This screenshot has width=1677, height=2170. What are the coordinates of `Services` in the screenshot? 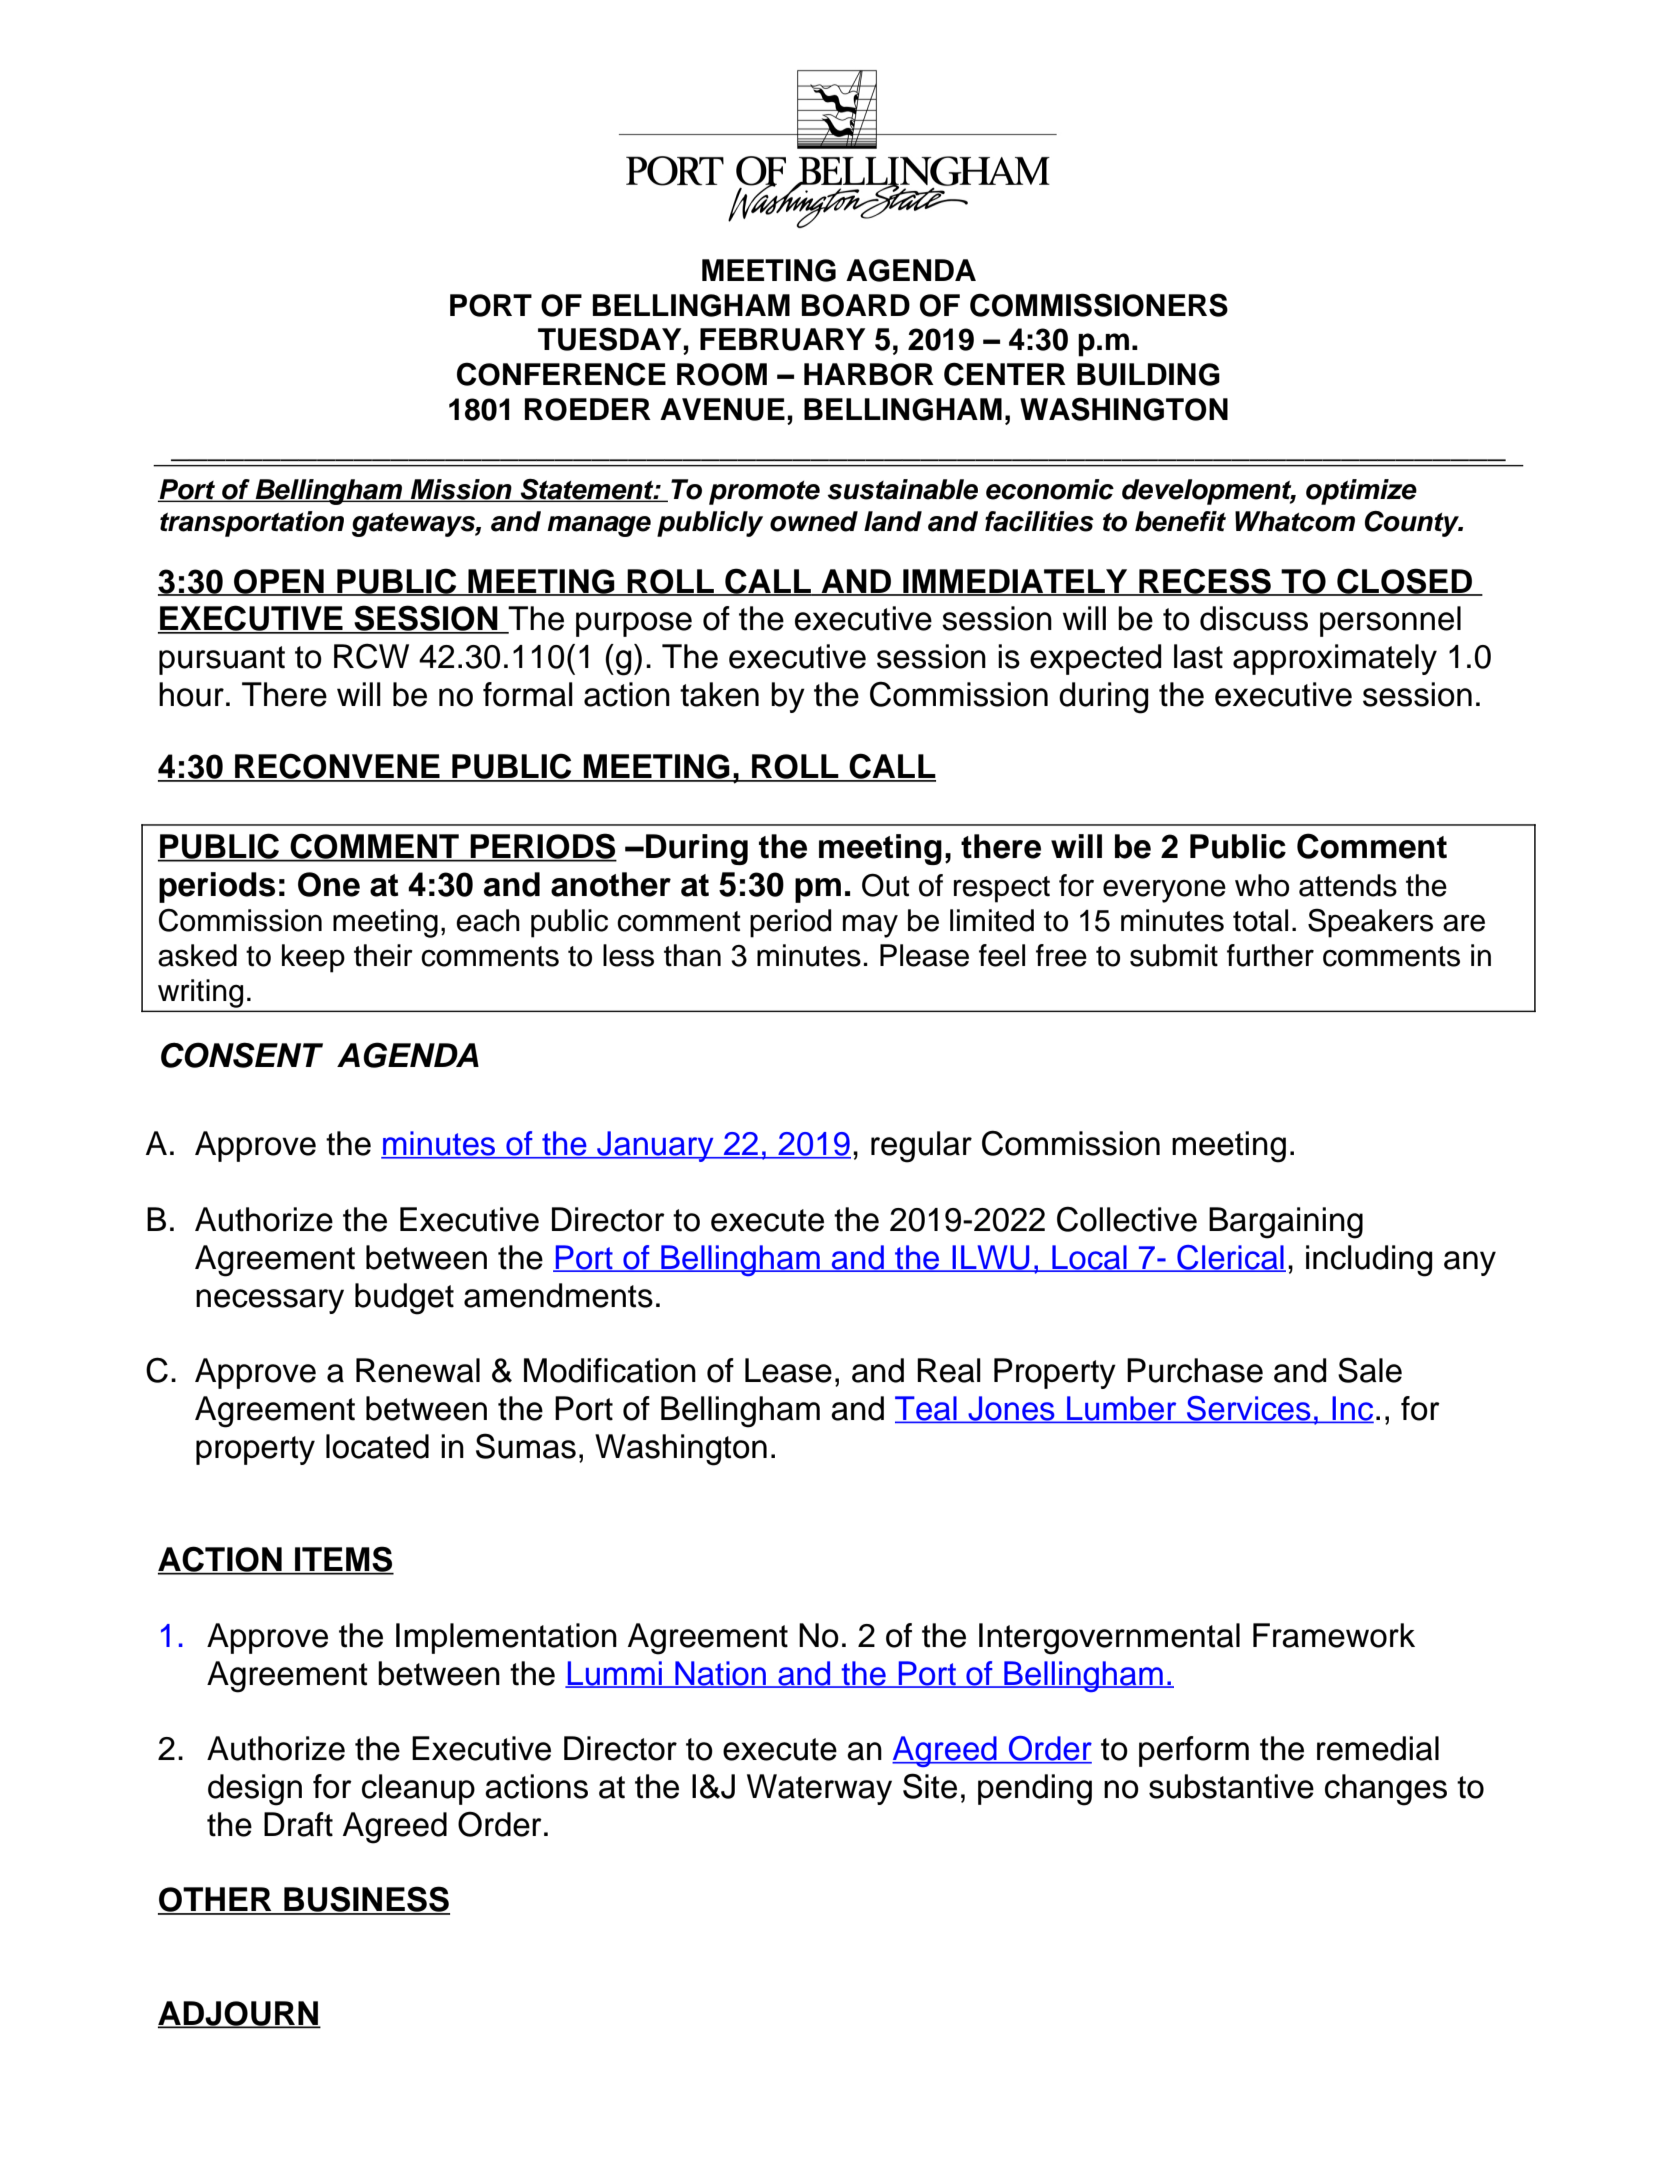 It's located at (1249, 1409).
